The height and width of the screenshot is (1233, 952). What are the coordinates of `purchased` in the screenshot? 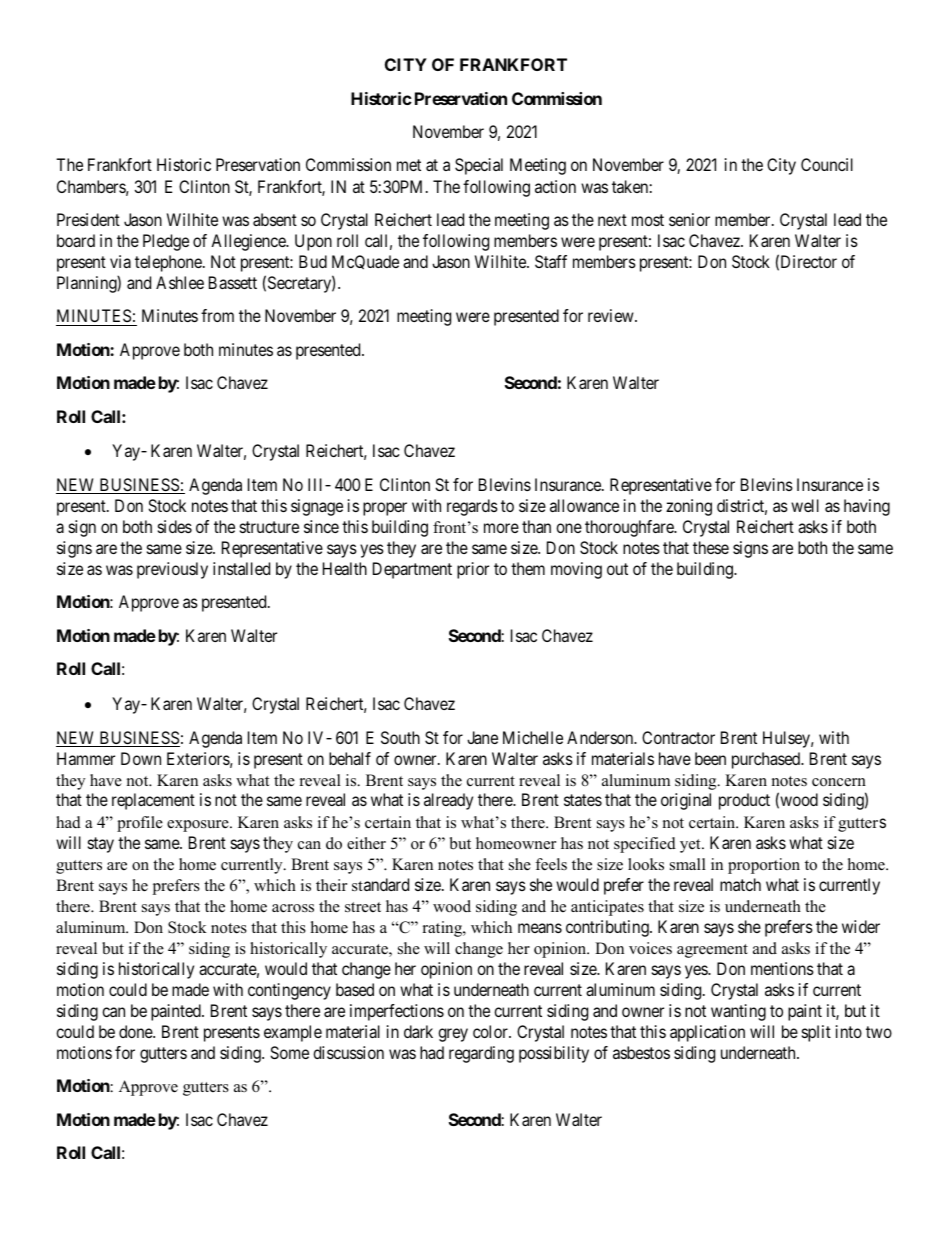 It's located at (767, 760).
